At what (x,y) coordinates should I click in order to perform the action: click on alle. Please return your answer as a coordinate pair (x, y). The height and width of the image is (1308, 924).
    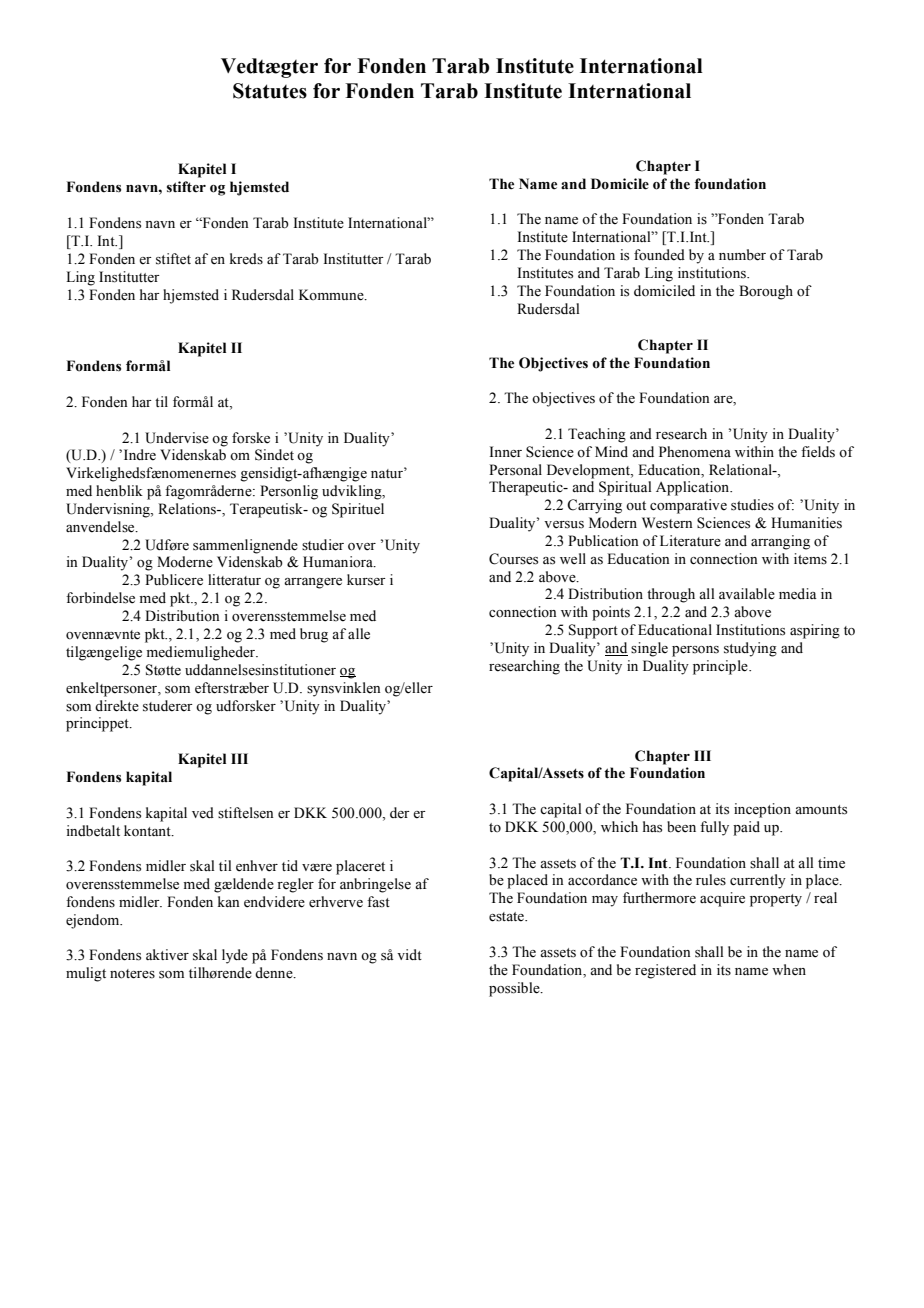
    Looking at the image, I should click on (359, 634).
